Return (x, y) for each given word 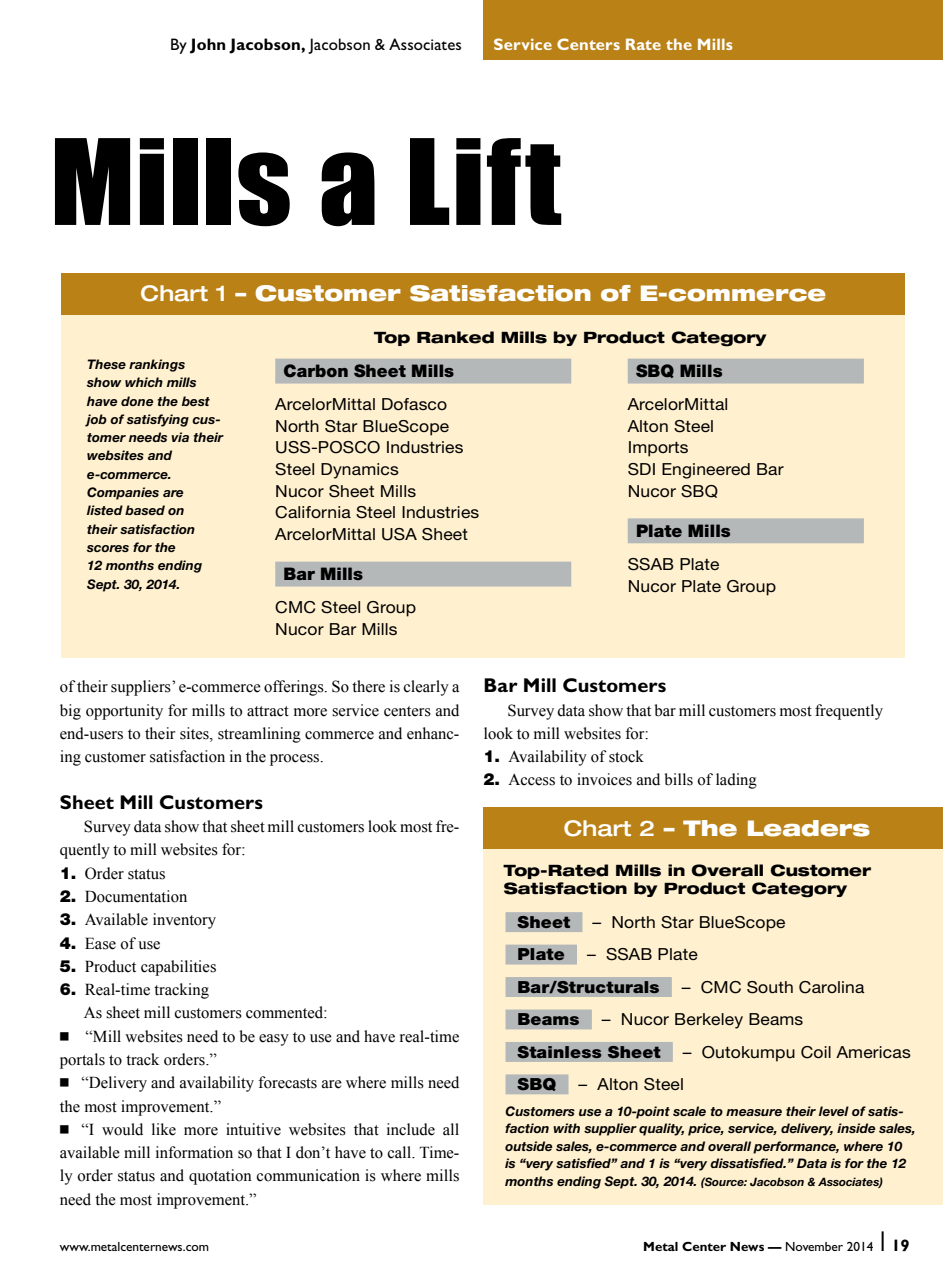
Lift (486, 181)
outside (528, 1146)
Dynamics (360, 471)
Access (531, 780)
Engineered (706, 471)
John (207, 46)
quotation (220, 1177)
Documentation (136, 896)
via (180, 437)
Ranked (455, 337)
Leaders (809, 828)
